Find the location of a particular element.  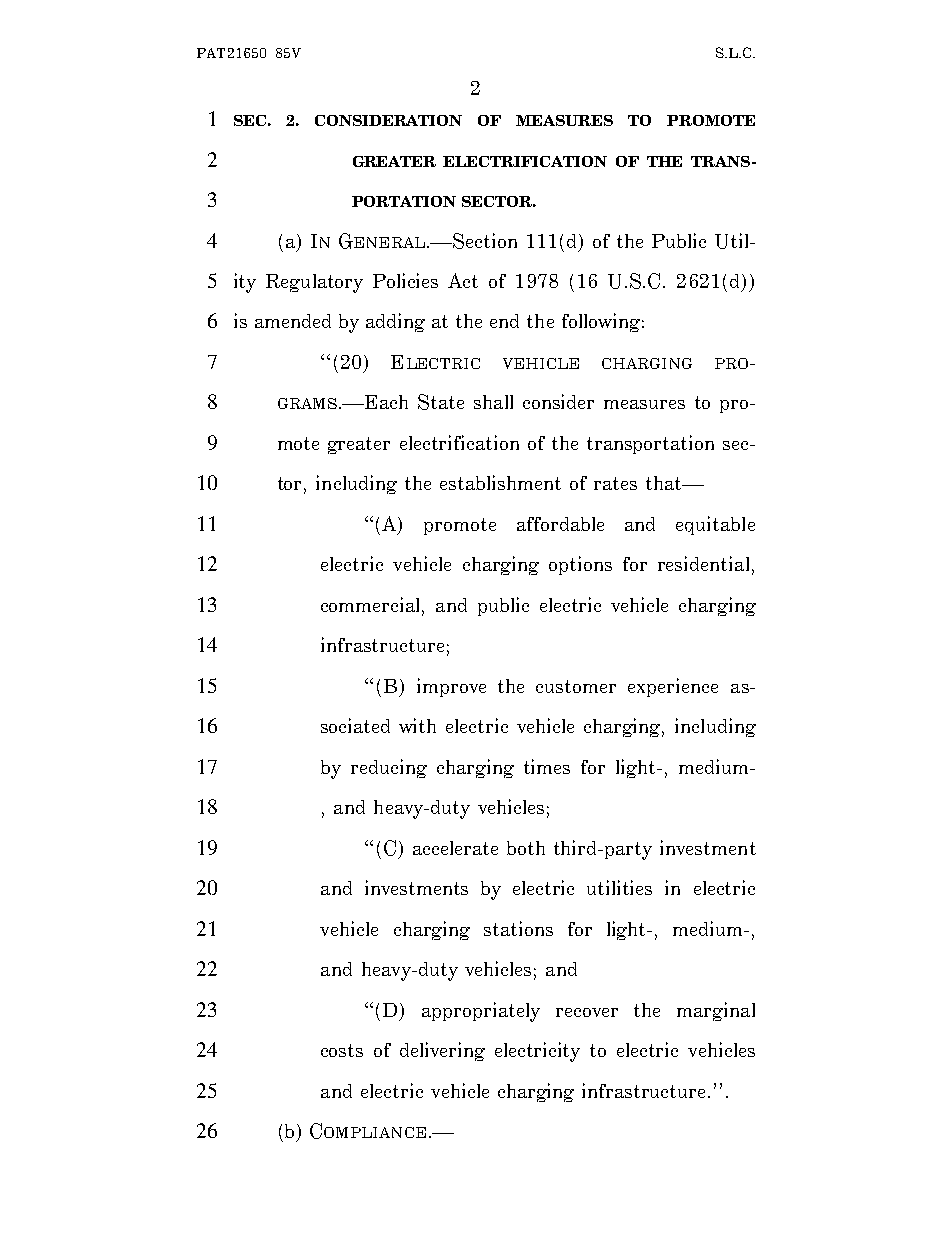

marginal is located at coordinates (716, 1011).
